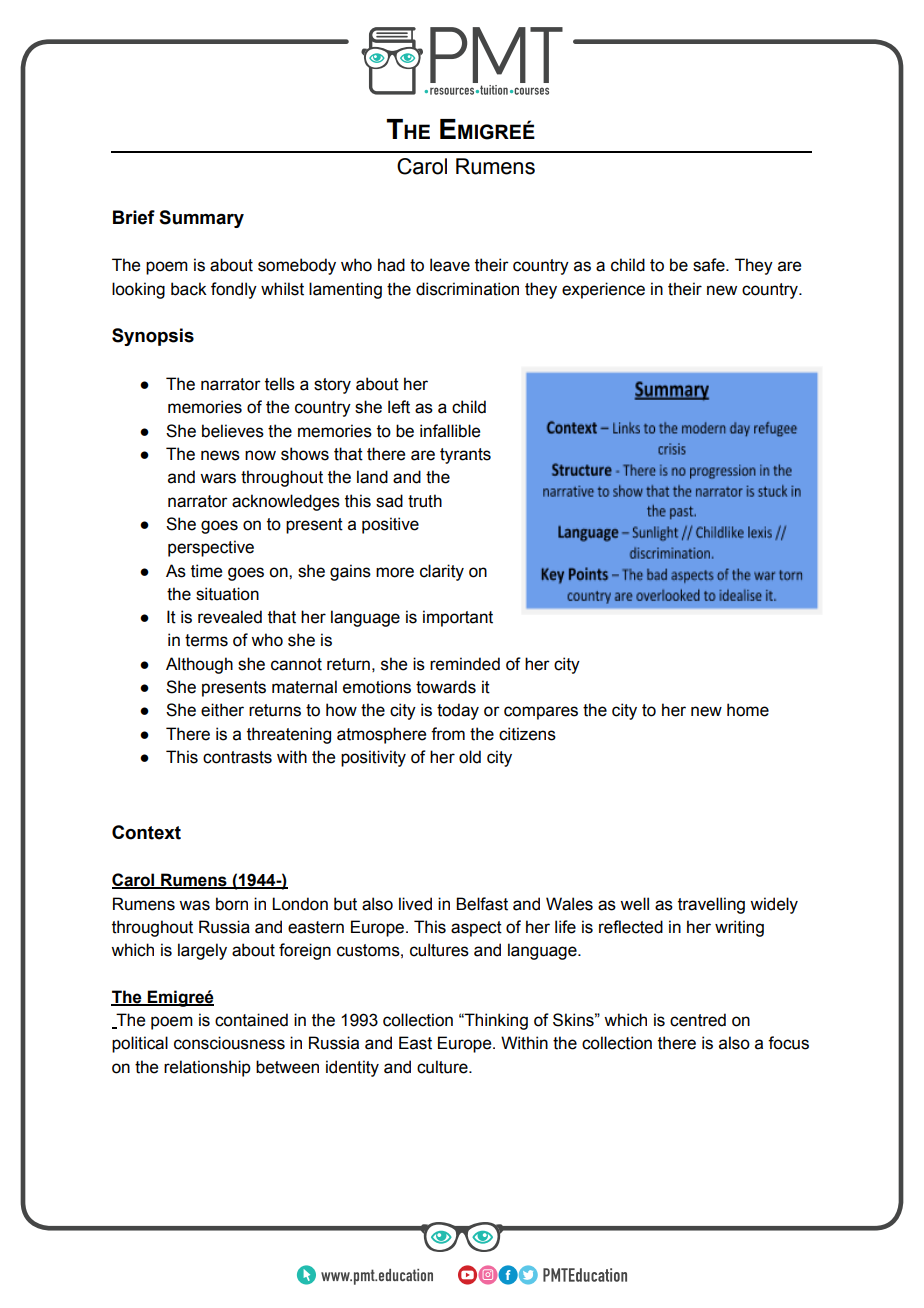  What do you see at coordinates (482, 904) in the screenshot?
I see `Belfast` at bounding box center [482, 904].
